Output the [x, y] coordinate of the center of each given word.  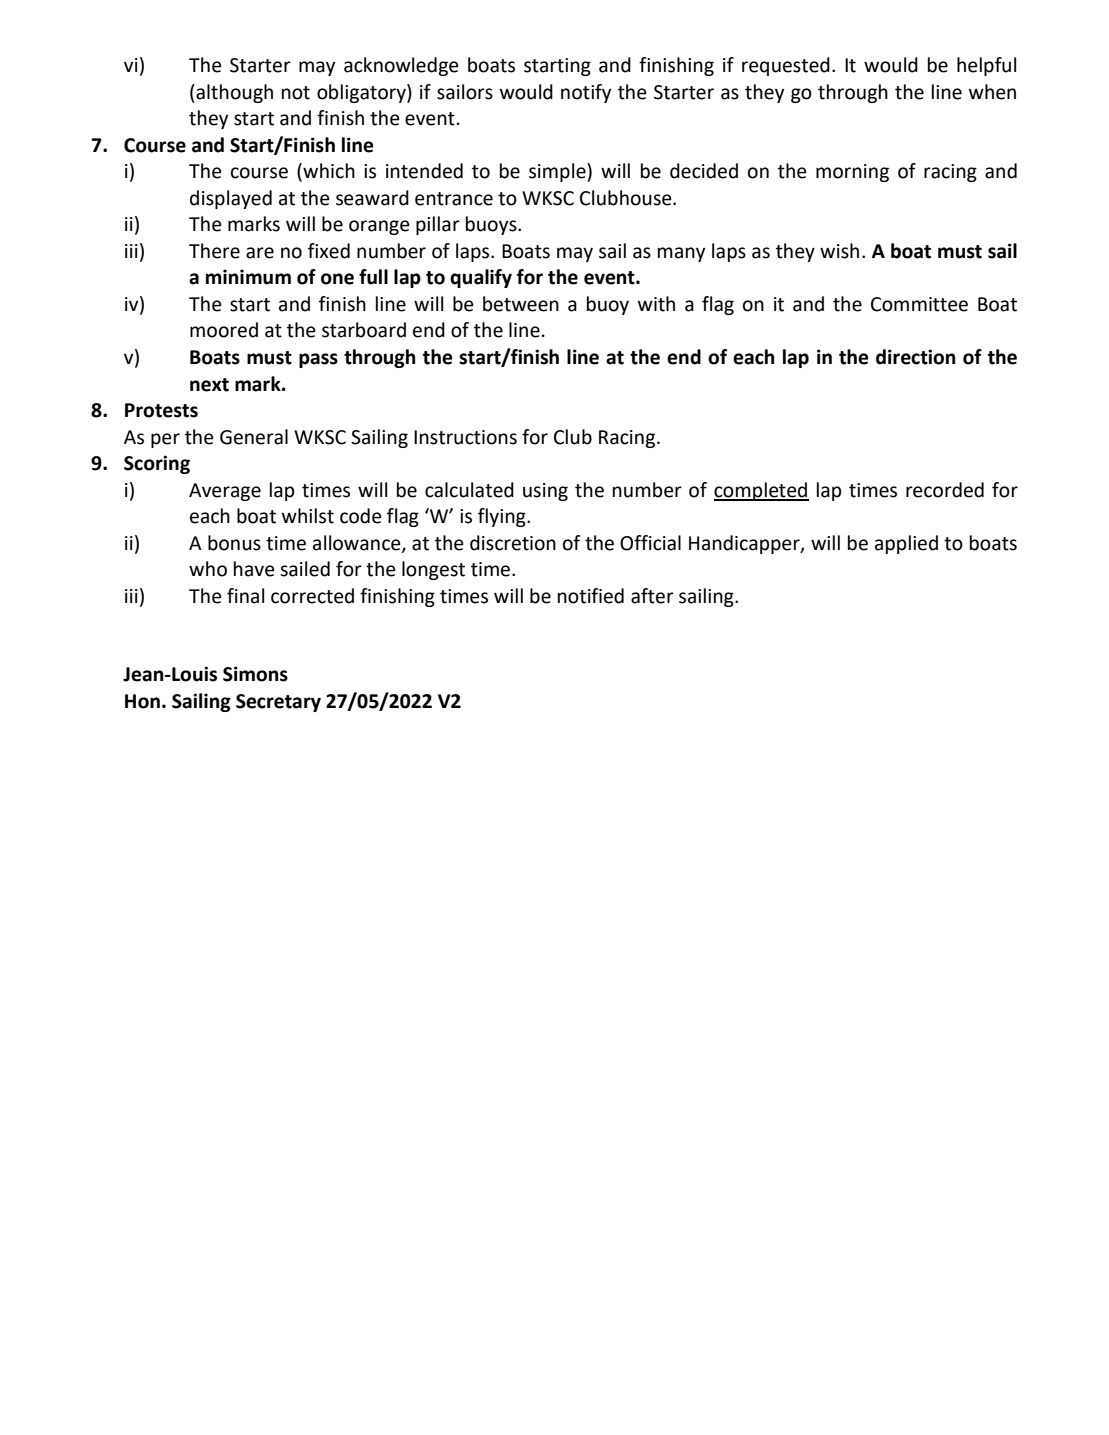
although [233, 93]
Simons [255, 674]
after [652, 596]
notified [591, 596]
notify [586, 93]
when [992, 92]
